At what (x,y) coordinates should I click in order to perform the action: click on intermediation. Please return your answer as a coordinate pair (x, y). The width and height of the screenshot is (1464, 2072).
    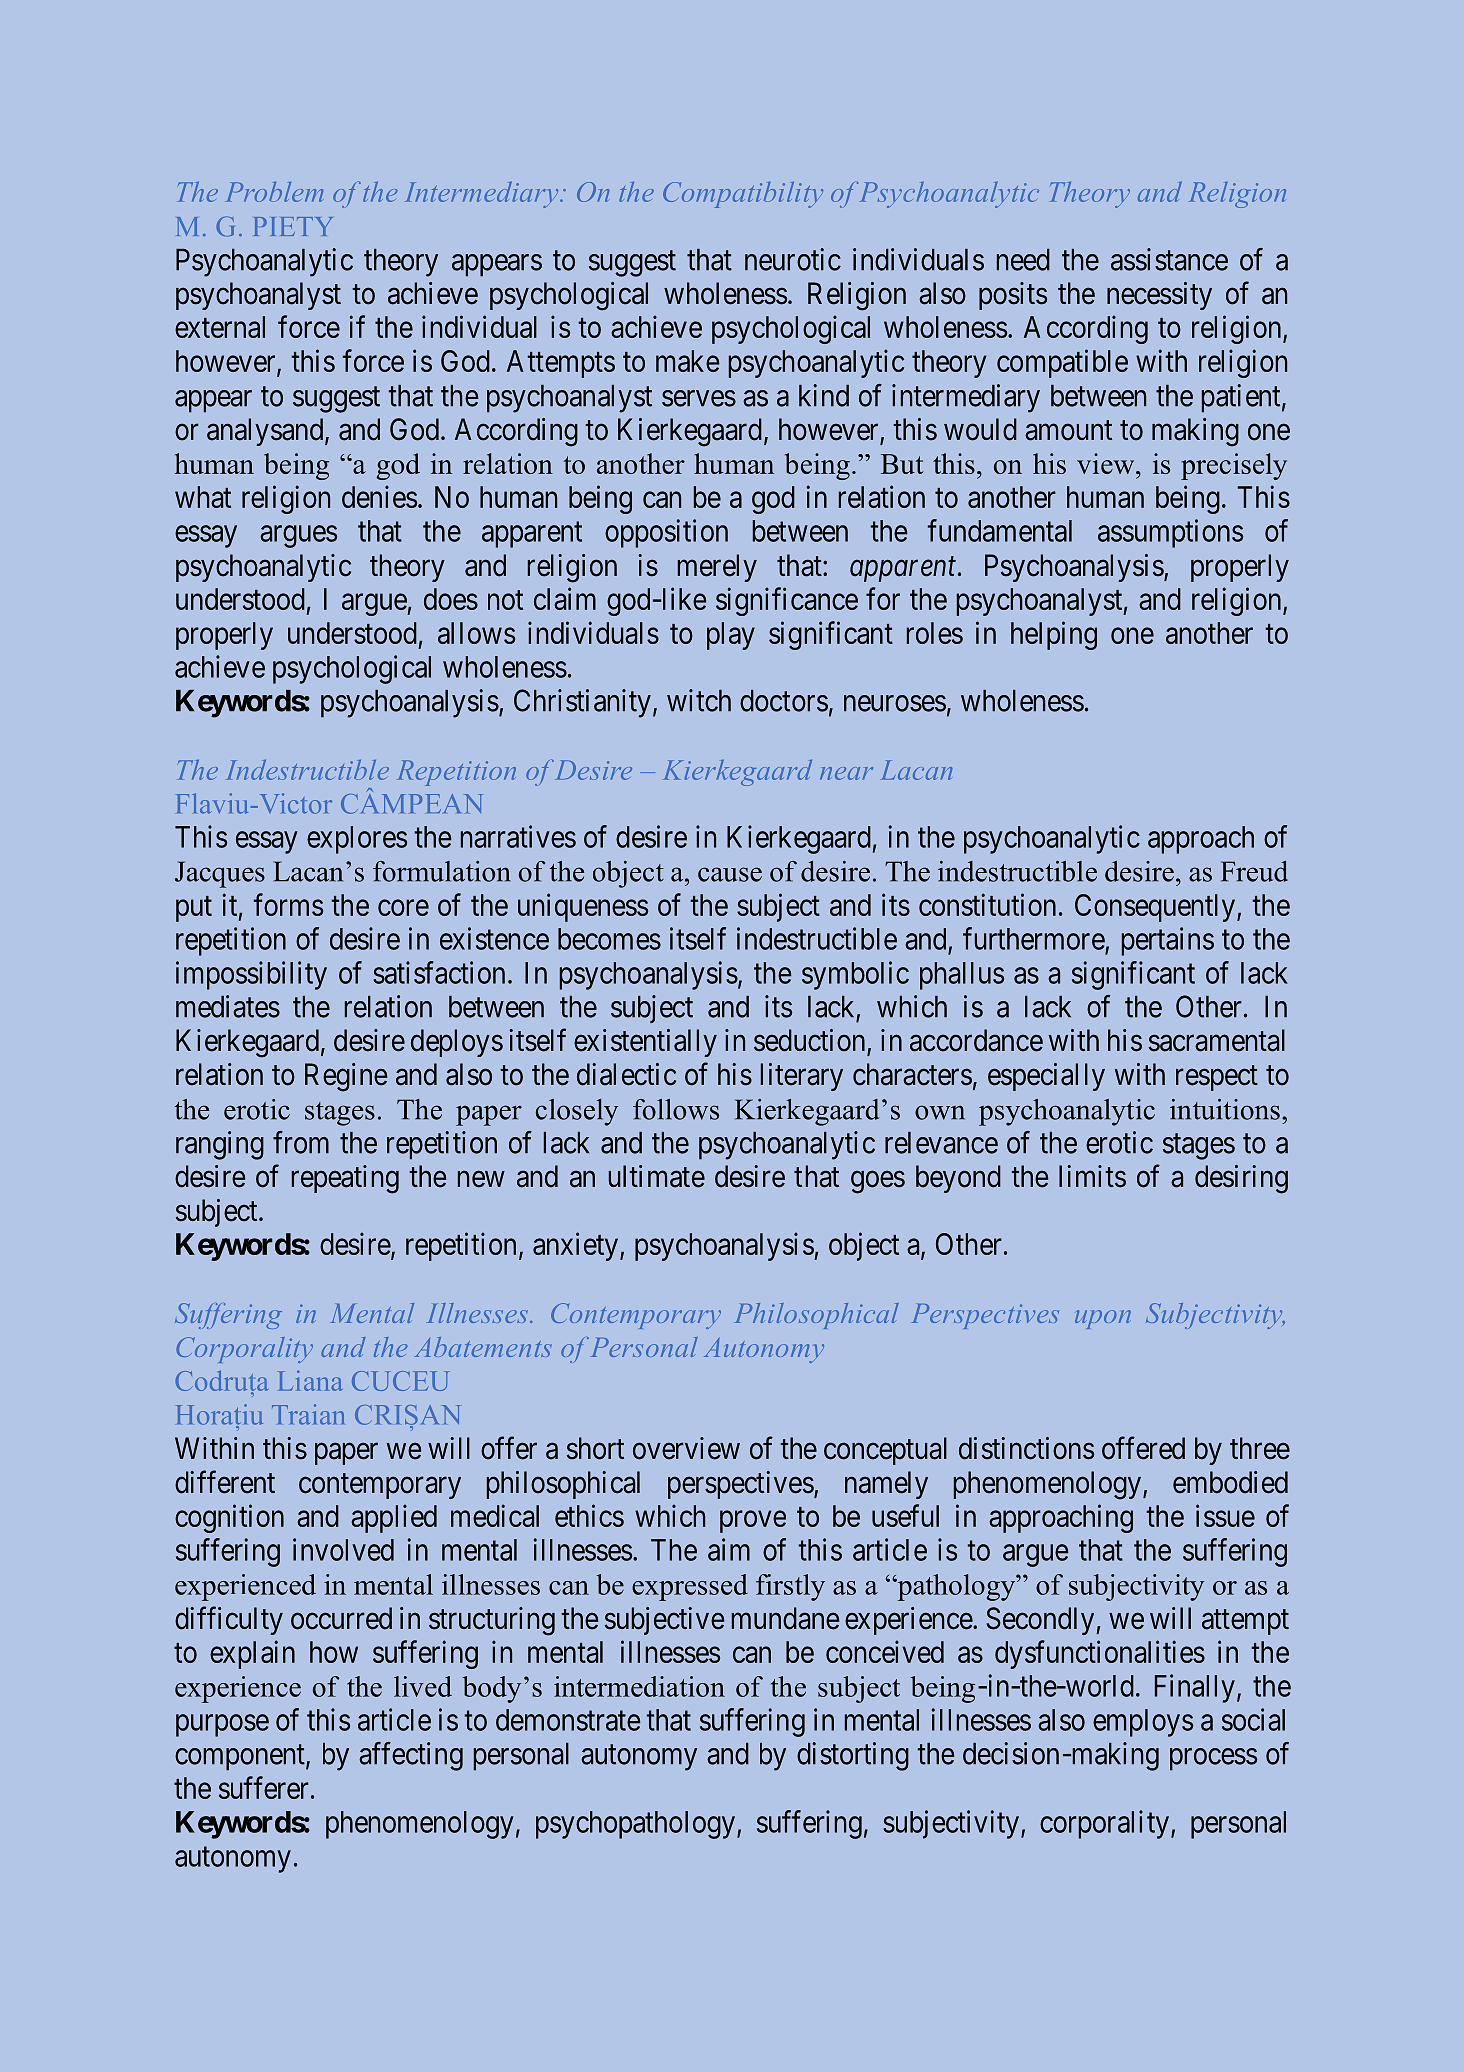
    Looking at the image, I should click on (639, 1686).
